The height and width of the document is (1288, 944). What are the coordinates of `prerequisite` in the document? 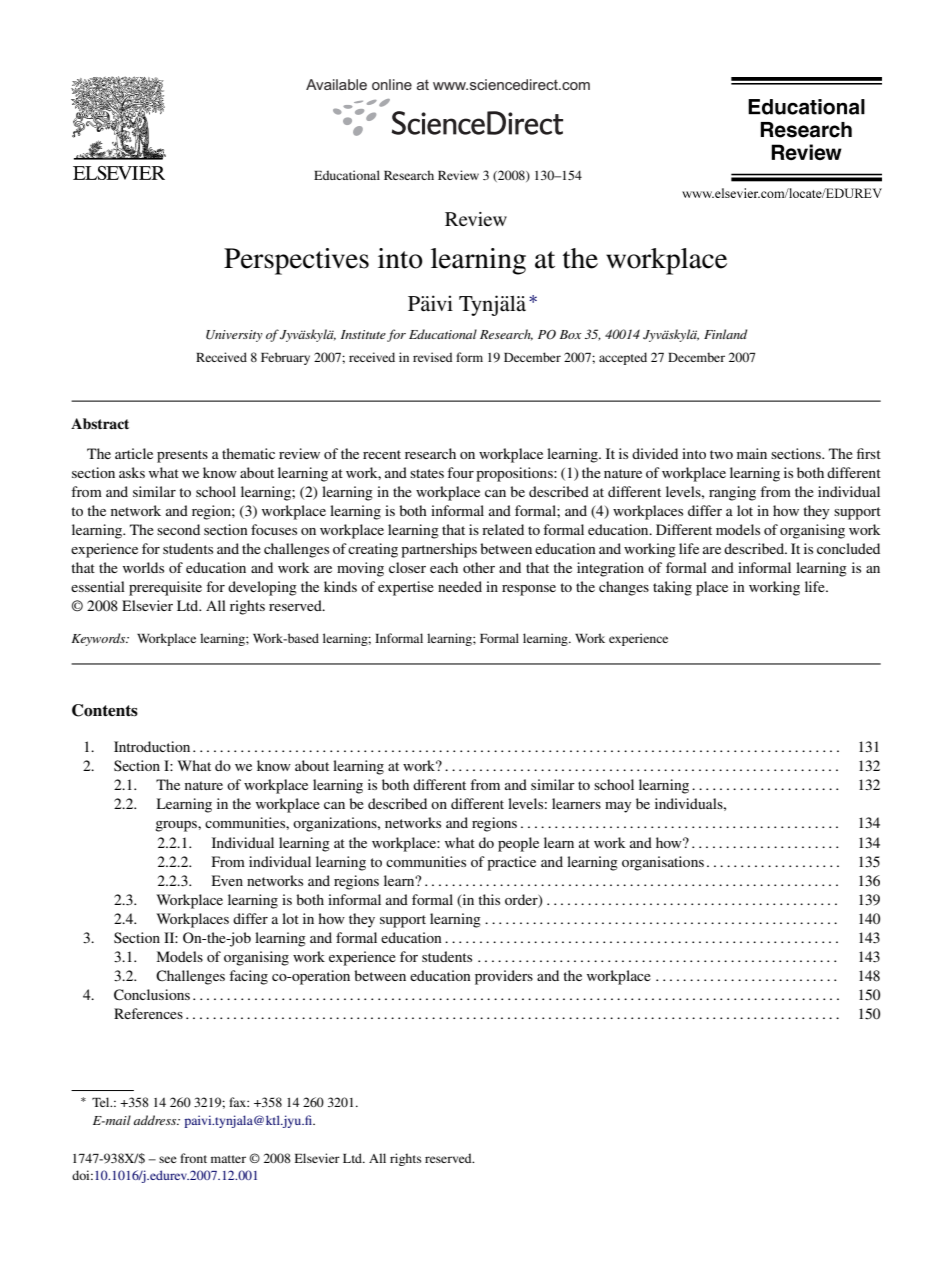 It's located at (165, 588).
